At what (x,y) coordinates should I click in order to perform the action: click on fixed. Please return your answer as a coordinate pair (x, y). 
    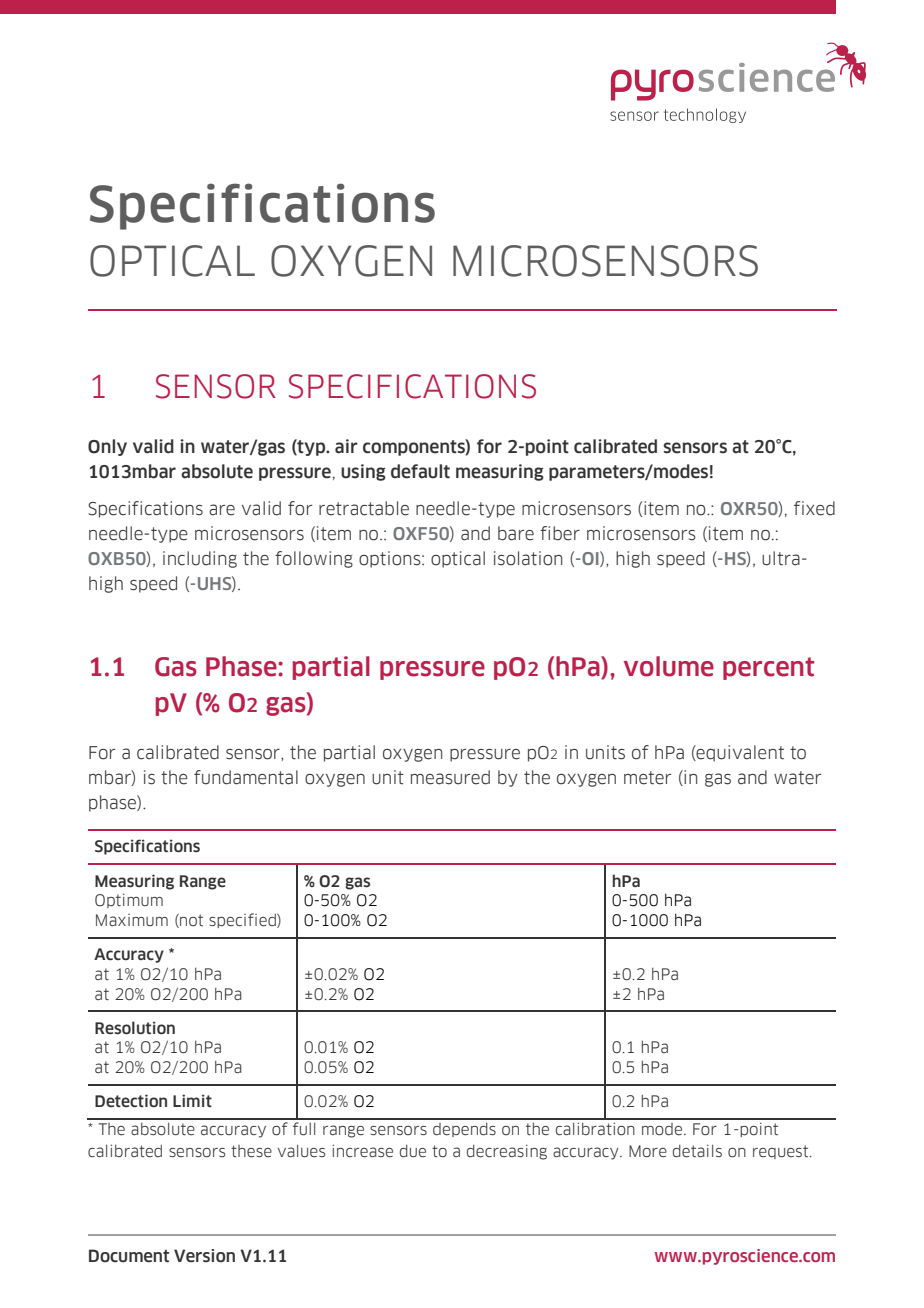
    Looking at the image, I should click on (814, 508).
